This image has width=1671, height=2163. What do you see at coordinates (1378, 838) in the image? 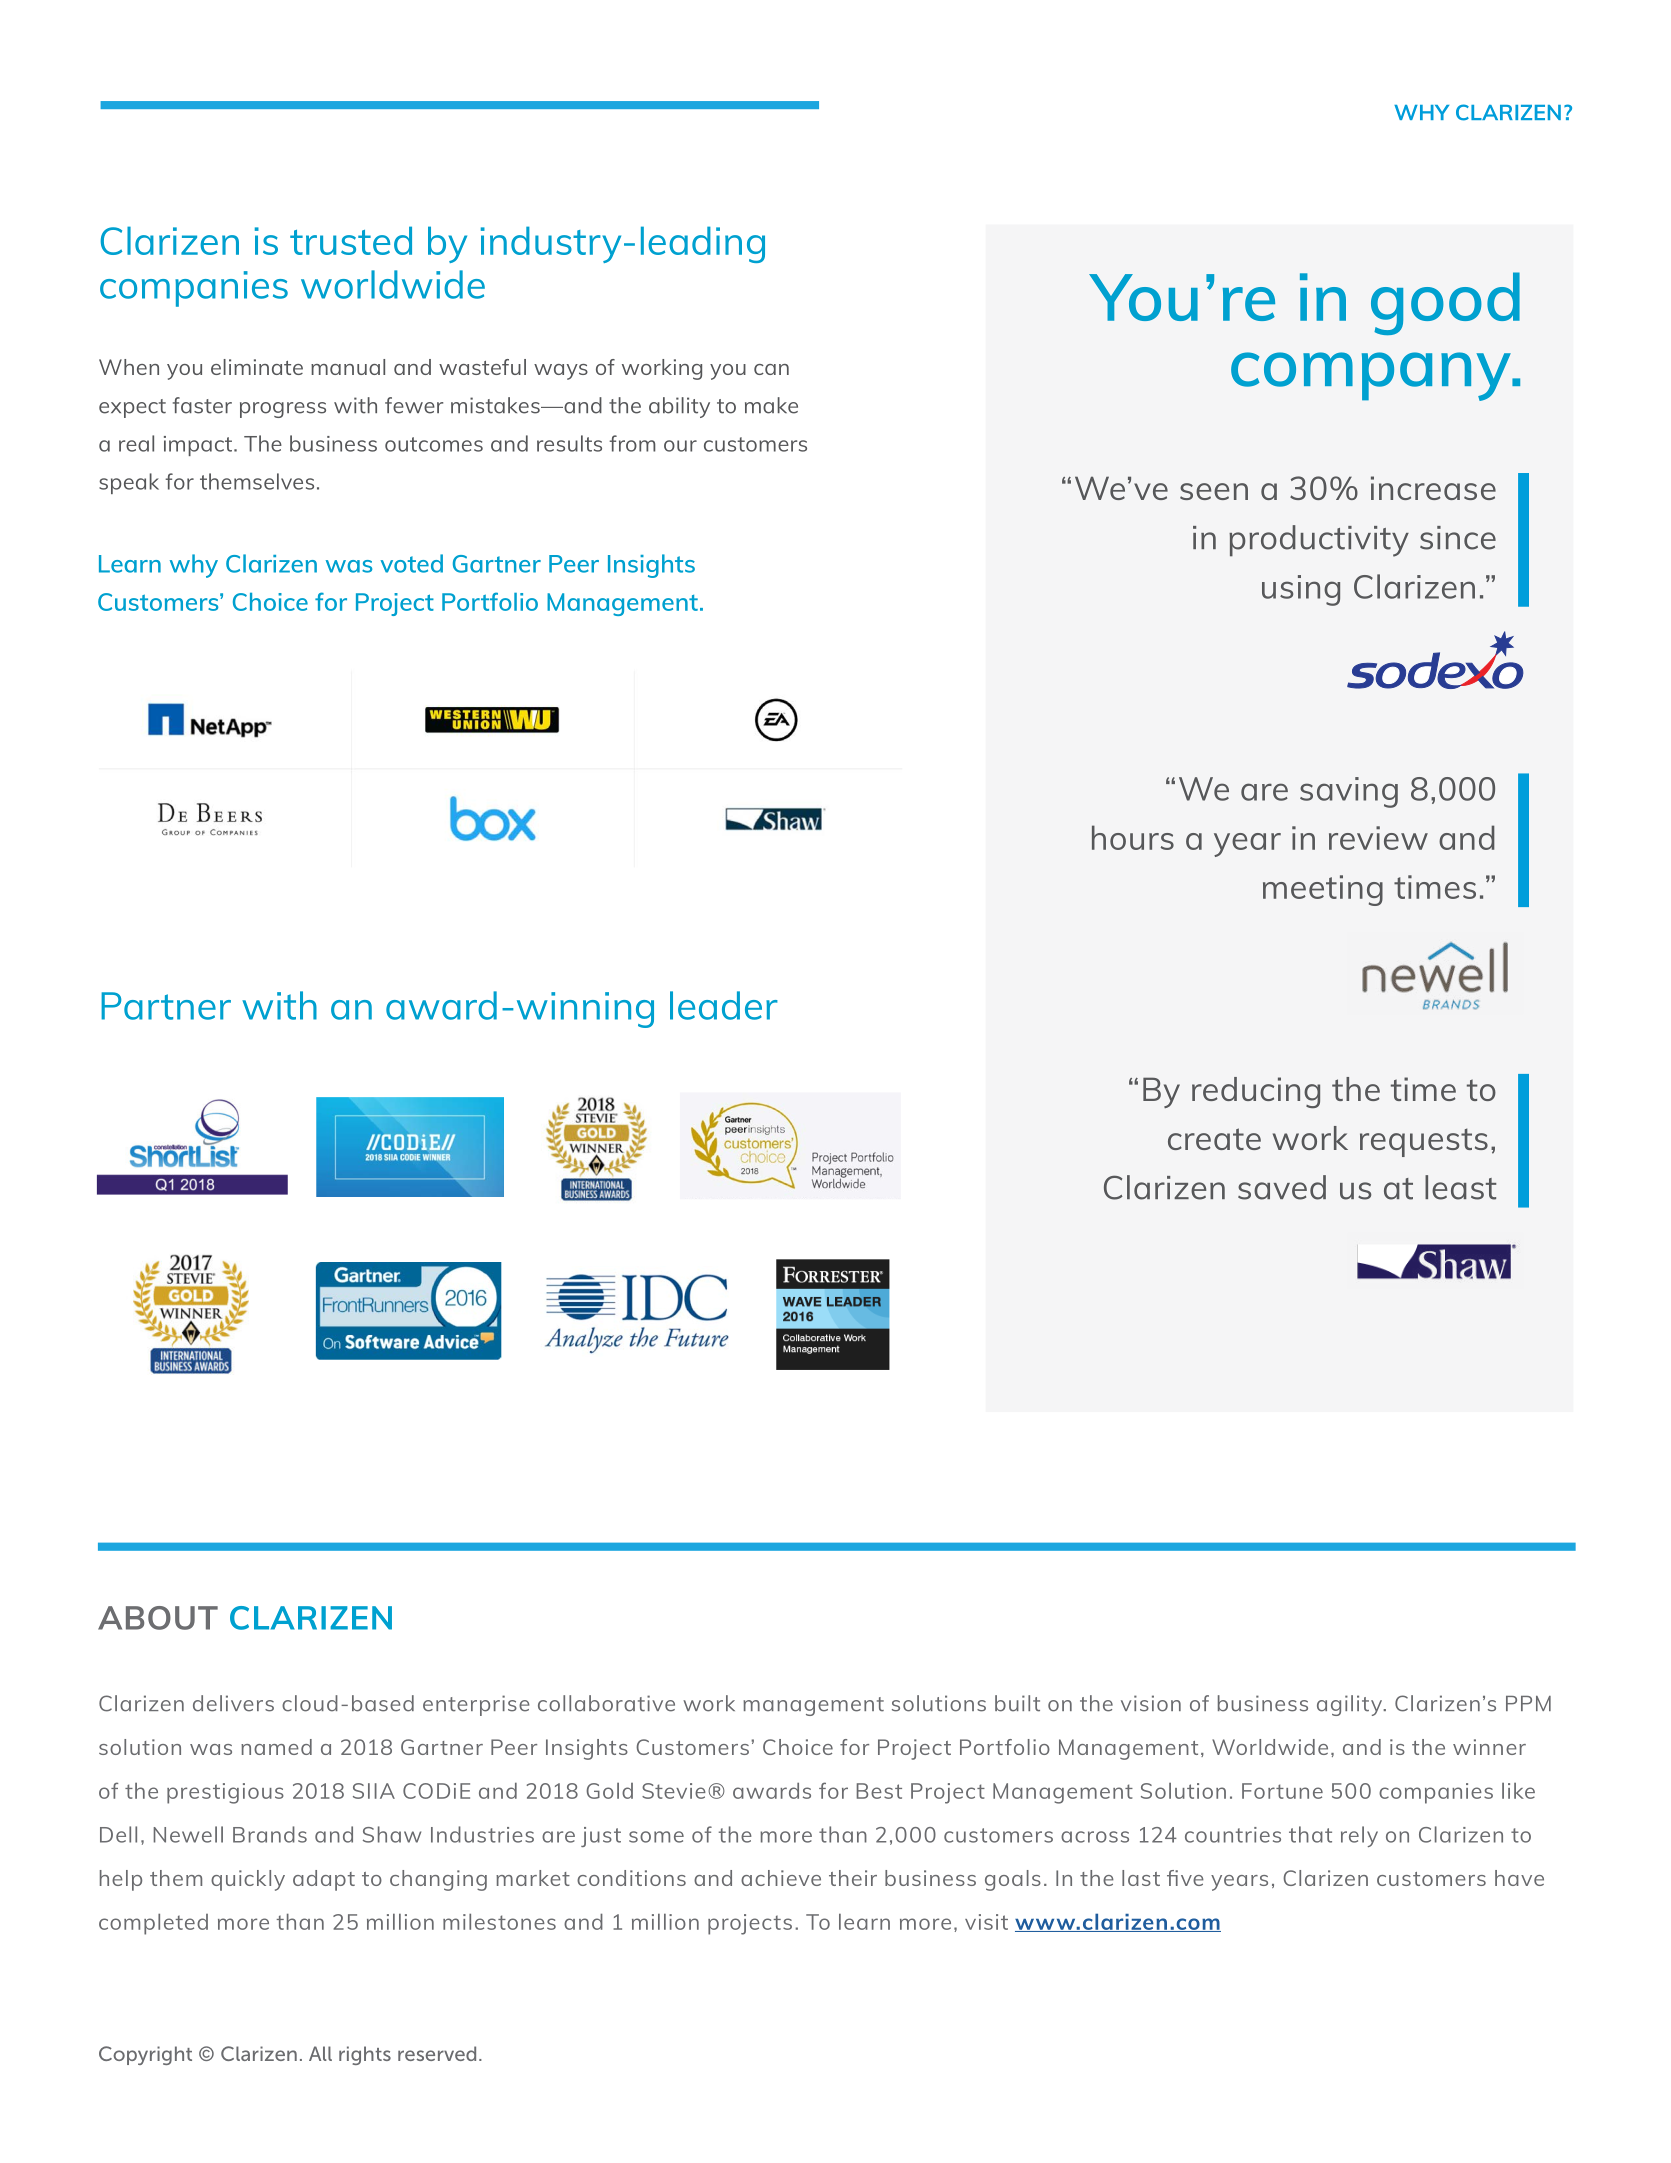
I see `review` at bounding box center [1378, 838].
